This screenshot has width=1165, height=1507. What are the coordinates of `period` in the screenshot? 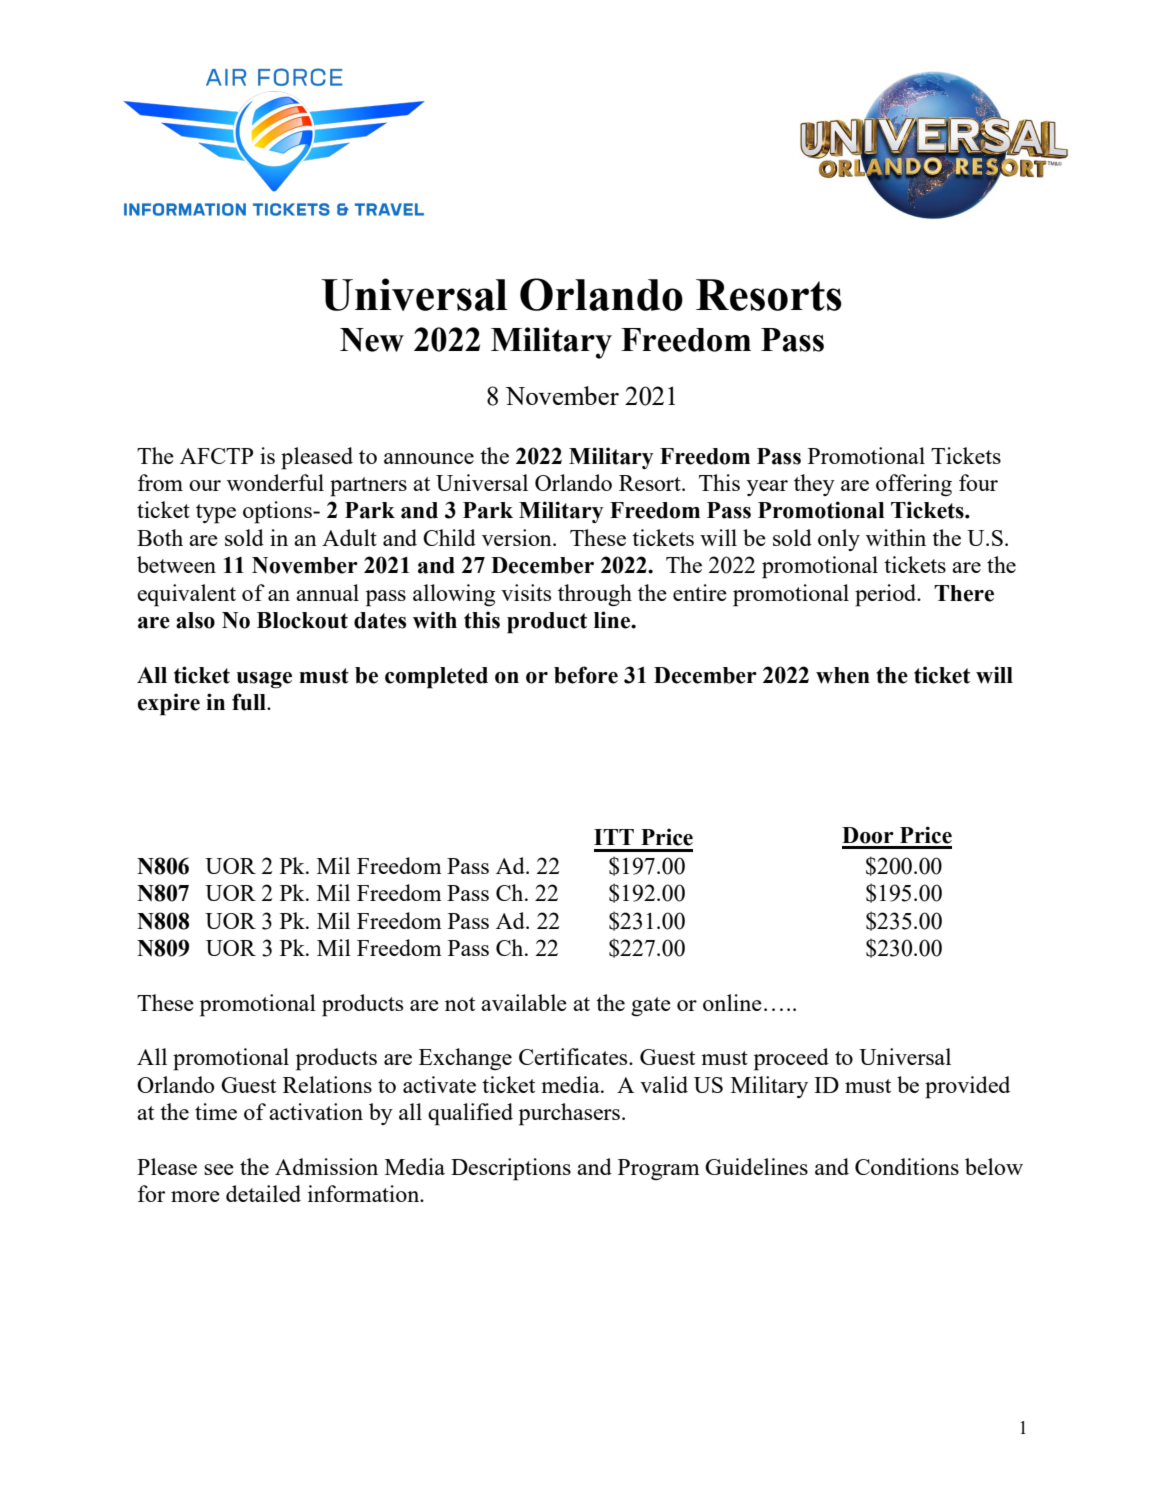 It's located at (887, 595).
